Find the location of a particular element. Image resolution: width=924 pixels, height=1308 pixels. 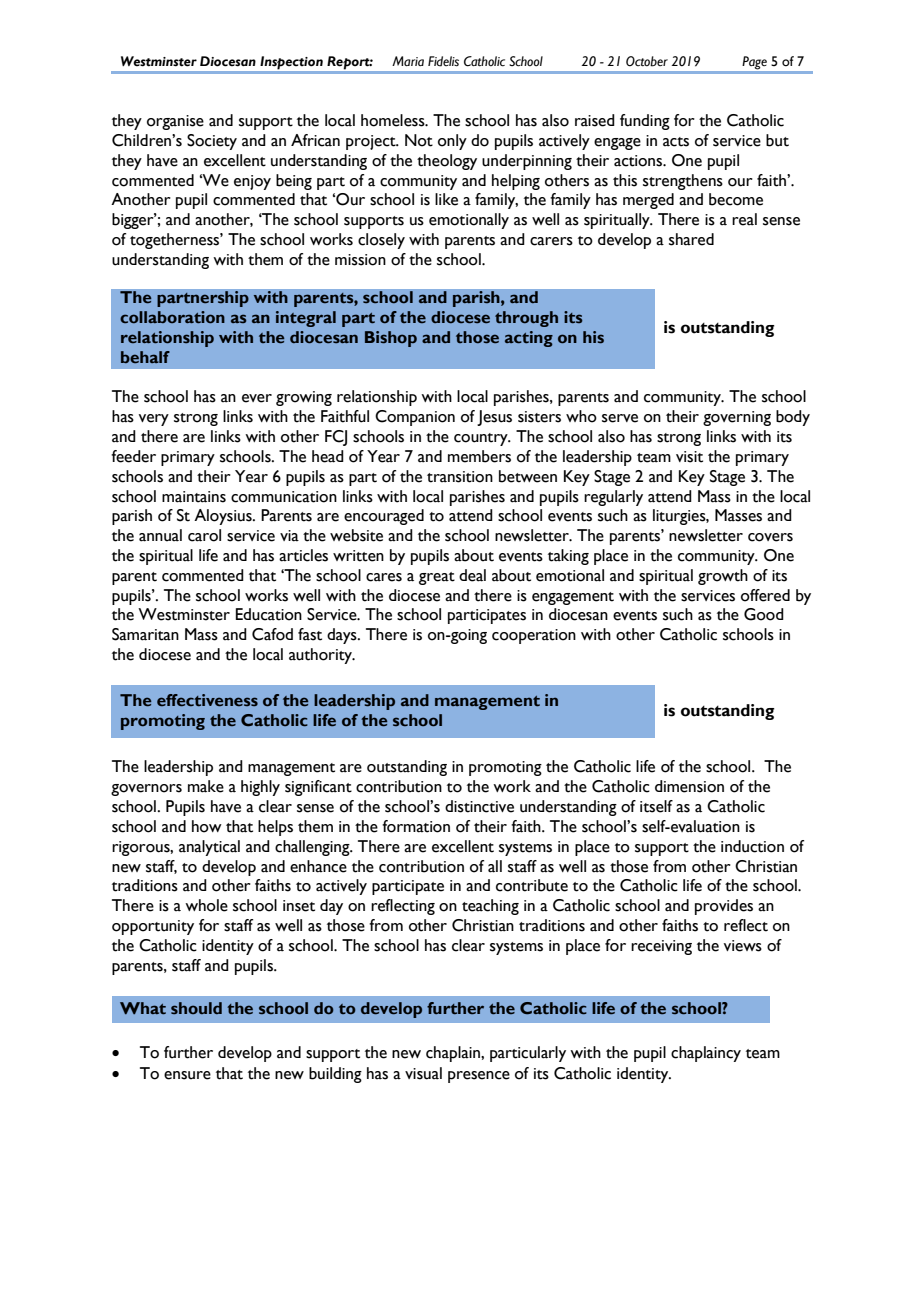

visit is located at coordinates (689, 457).
